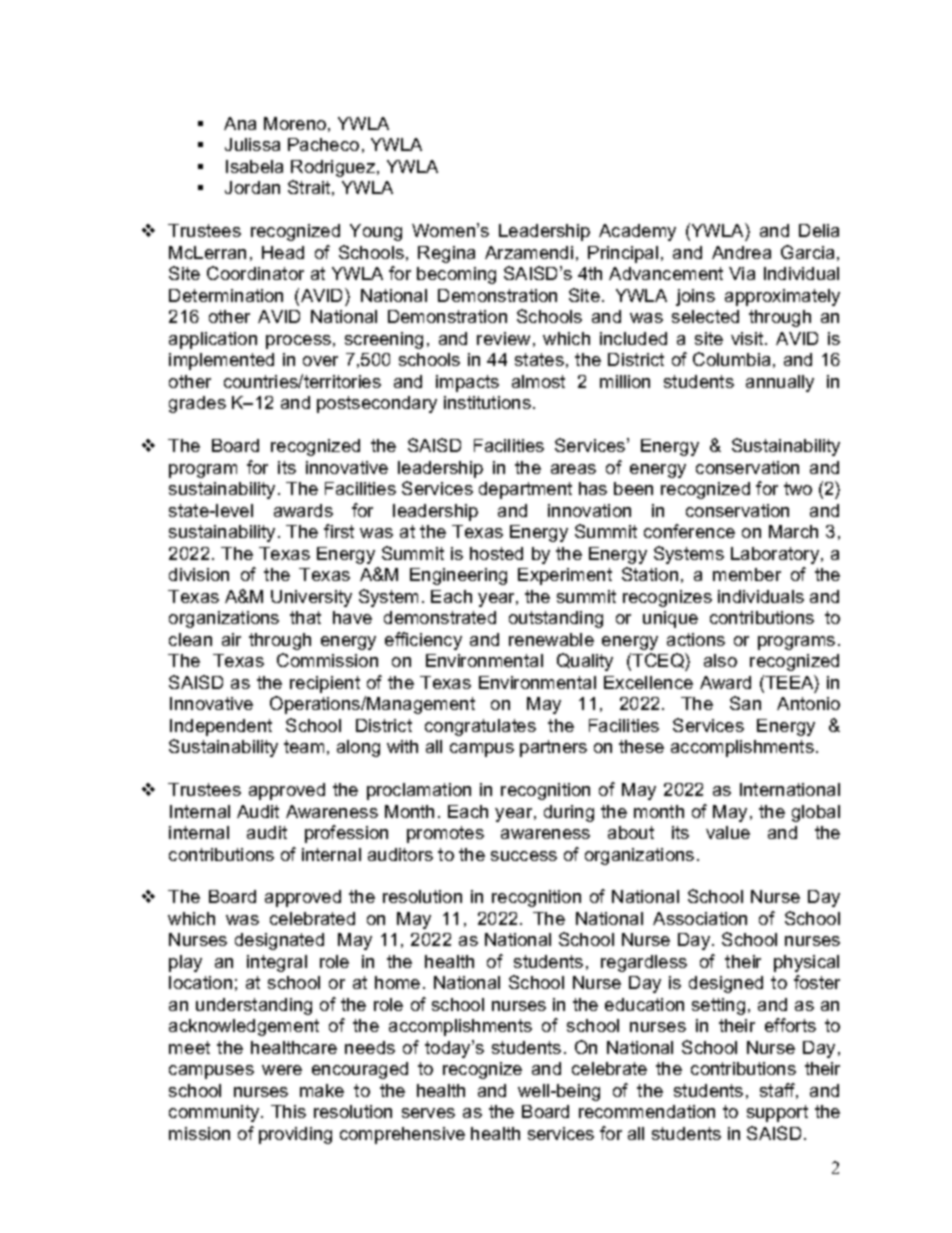 This image has height=1233, width=952. Describe the element at coordinates (741, 252) in the image. I see `Andrea` at that location.
